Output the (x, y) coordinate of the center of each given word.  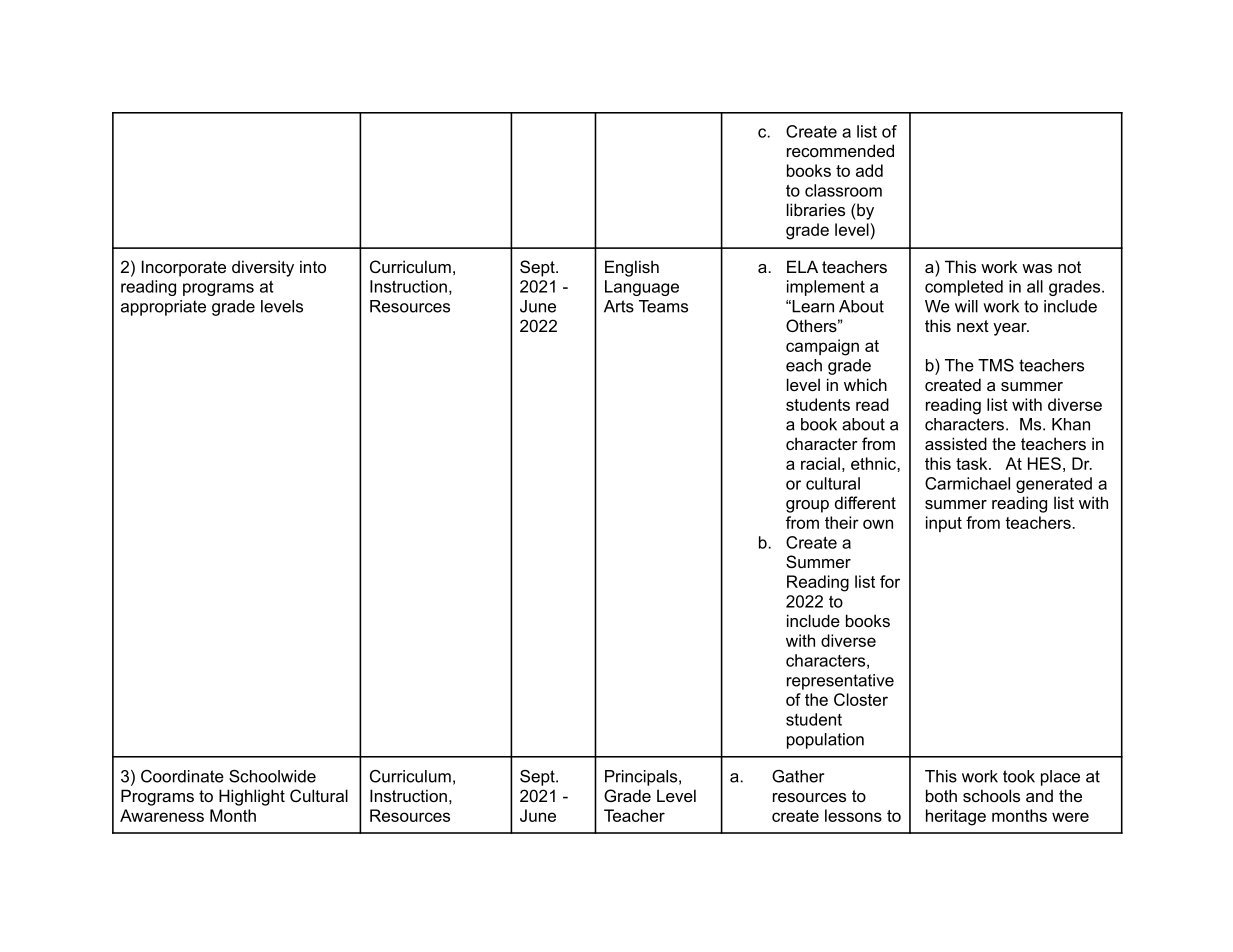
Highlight (252, 797)
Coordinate (182, 776)
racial (820, 463)
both (941, 795)
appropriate (163, 308)
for (890, 581)
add (869, 170)
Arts (619, 306)
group (807, 506)
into (313, 266)
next (973, 326)
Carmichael (967, 483)
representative (840, 682)
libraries (816, 209)
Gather (798, 776)
